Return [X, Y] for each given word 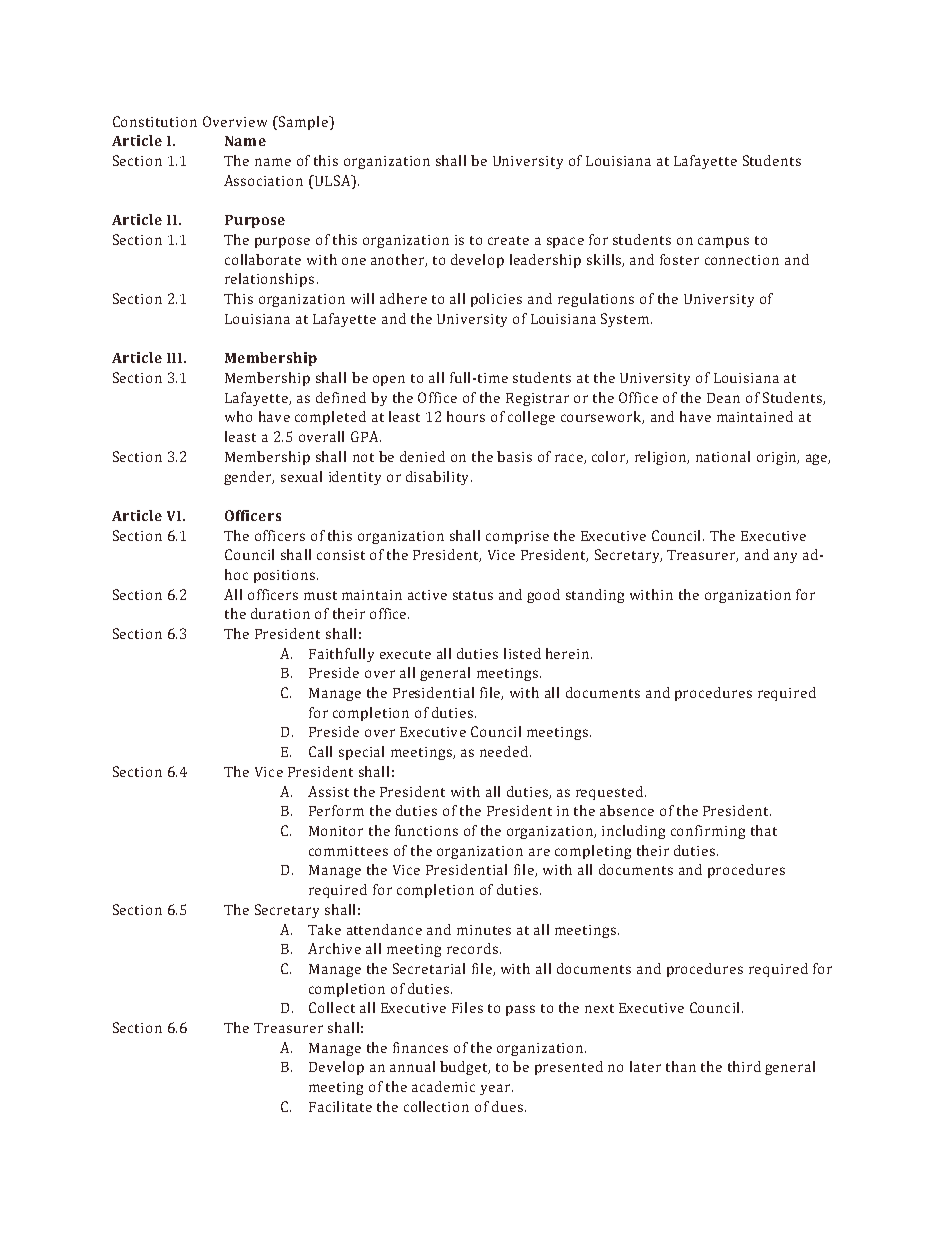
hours [466, 416]
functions [426, 830]
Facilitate [340, 1106]
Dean [723, 398]
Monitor [336, 831]
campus [723, 242]
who [238, 416]
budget [465, 1068]
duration [280, 613]
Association [263, 180]
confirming [708, 832]
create [508, 240]
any [785, 557]
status [473, 595]
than [681, 1066]
